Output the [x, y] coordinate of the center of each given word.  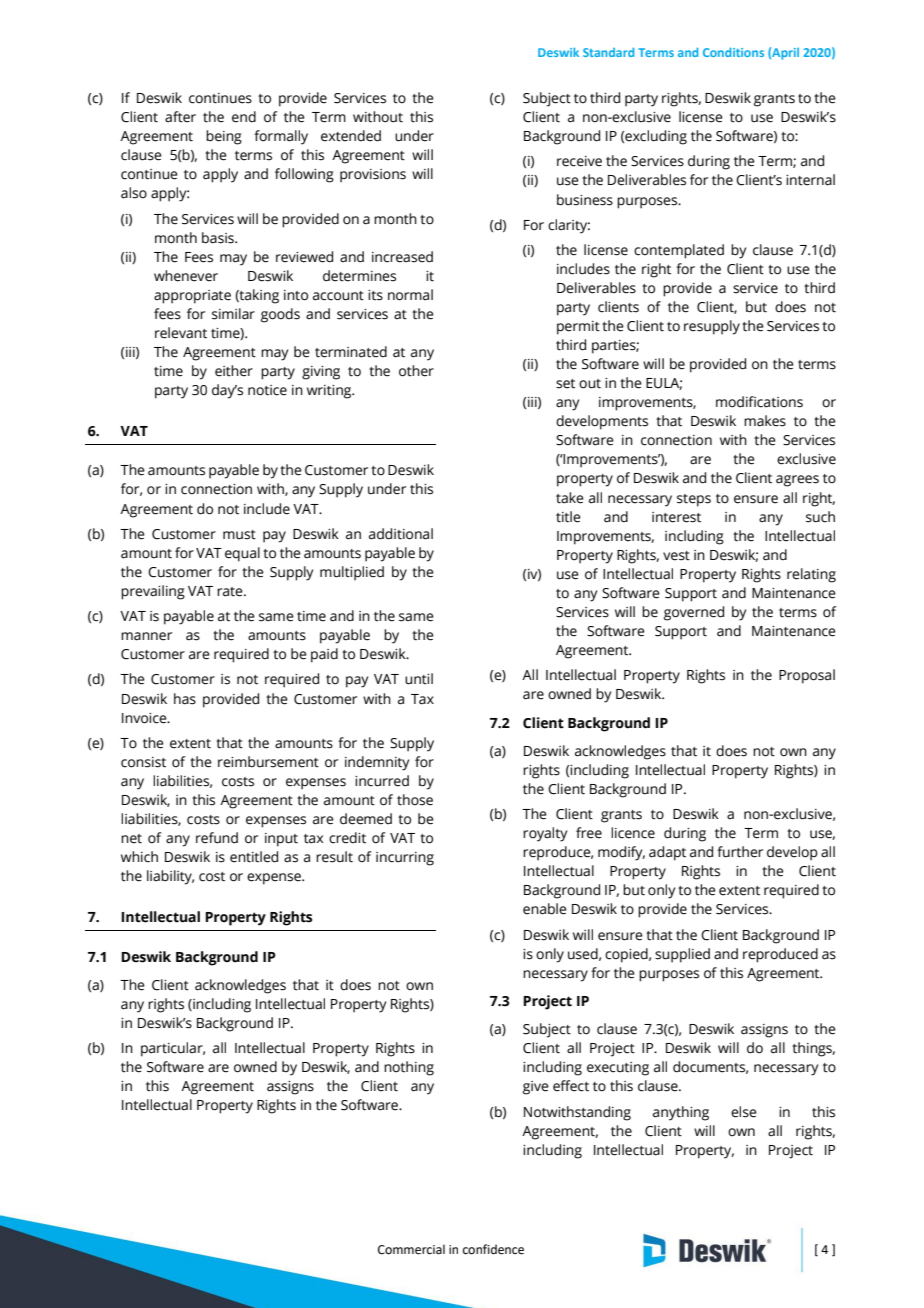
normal [410, 295]
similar [233, 314]
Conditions [733, 52]
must [239, 535]
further [740, 852]
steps [694, 500]
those [415, 800]
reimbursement [268, 762]
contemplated [679, 251]
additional [401, 534]
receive [579, 161]
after [180, 117]
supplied [682, 955]
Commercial [411, 1249]
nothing [409, 1068]
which [139, 857]
